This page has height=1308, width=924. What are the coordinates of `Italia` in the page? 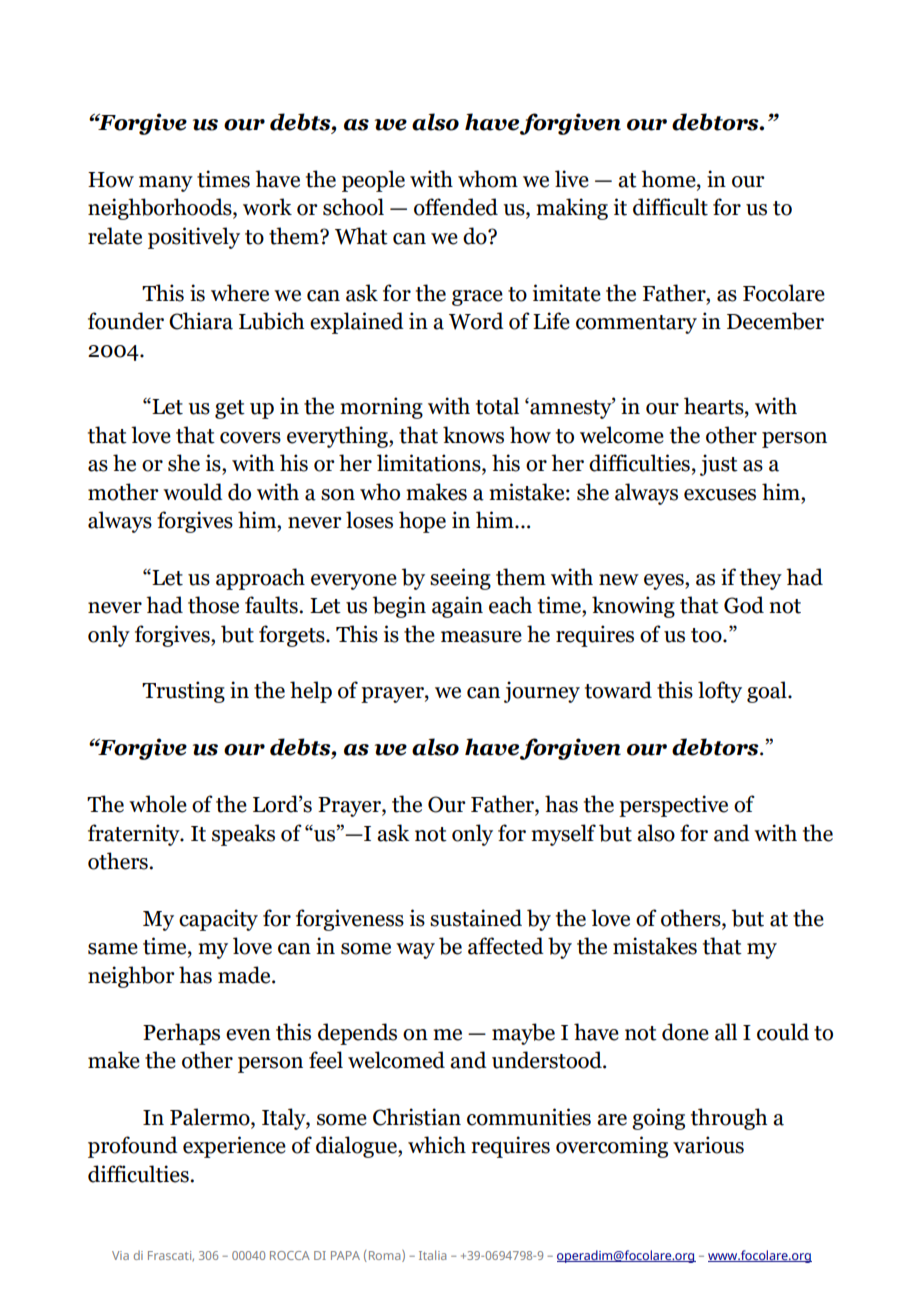 It's located at (432, 1255).
